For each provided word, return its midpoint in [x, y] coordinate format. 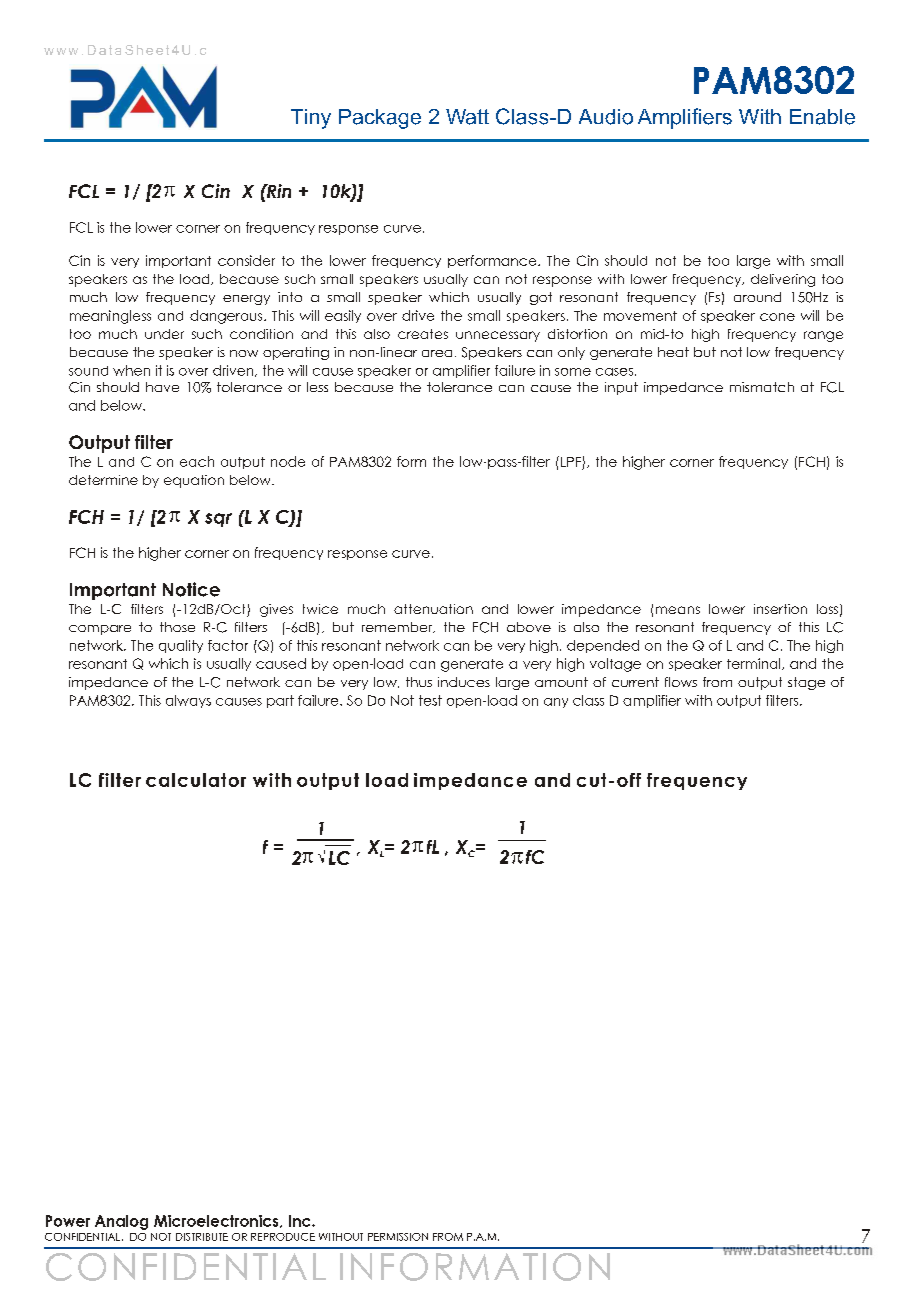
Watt [467, 117]
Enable [822, 117]
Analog [121, 1222]
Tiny [311, 119]
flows [681, 682]
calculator [196, 780]
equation [194, 481]
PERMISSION [398, 1237]
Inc [301, 1221]
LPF [571, 462]
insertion [780, 609]
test [430, 700]
